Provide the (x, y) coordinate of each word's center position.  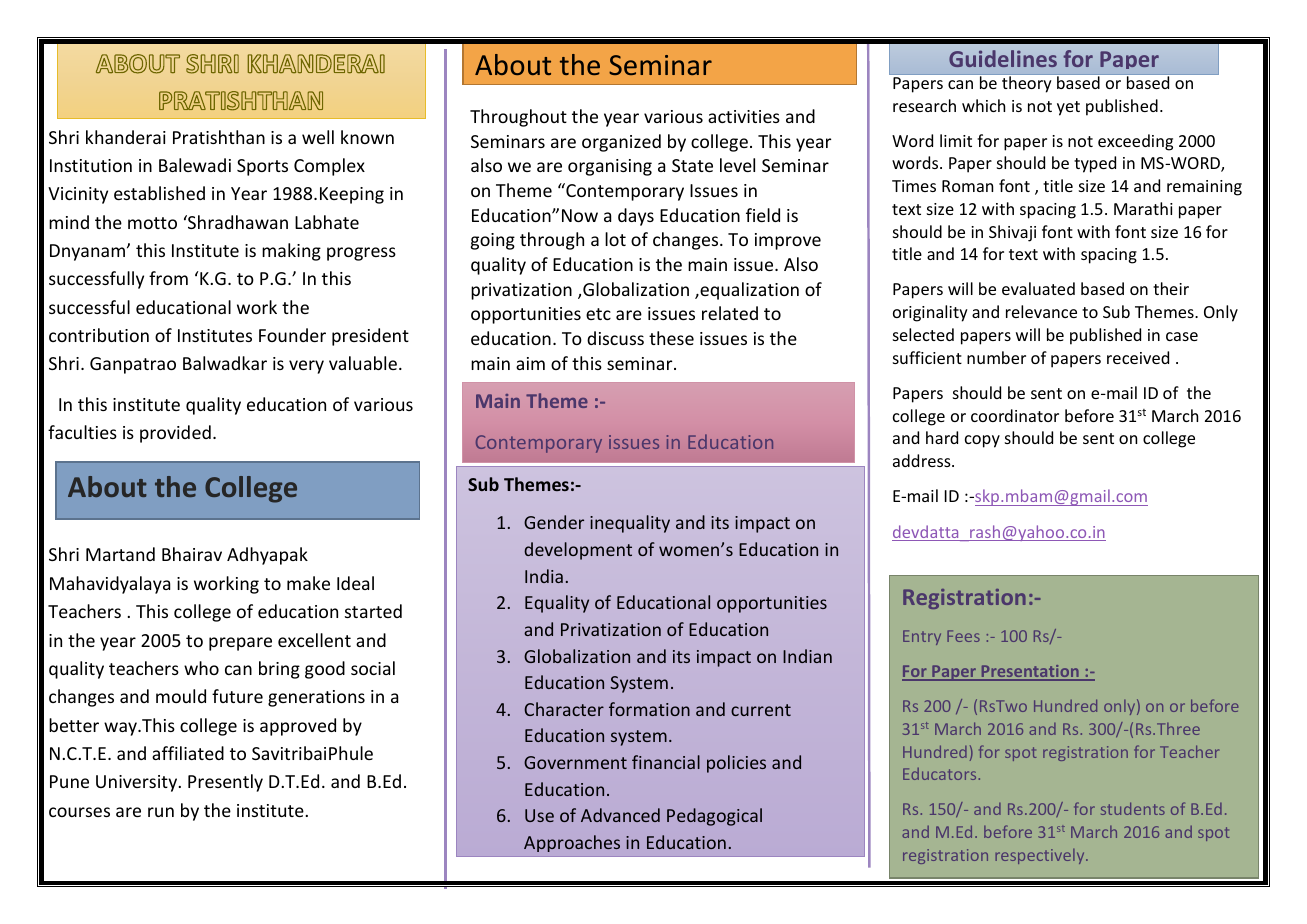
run (161, 812)
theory (1027, 83)
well (318, 137)
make (308, 583)
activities (744, 116)
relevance (1041, 311)
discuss (615, 338)
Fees (963, 636)
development (578, 551)
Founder (292, 335)
